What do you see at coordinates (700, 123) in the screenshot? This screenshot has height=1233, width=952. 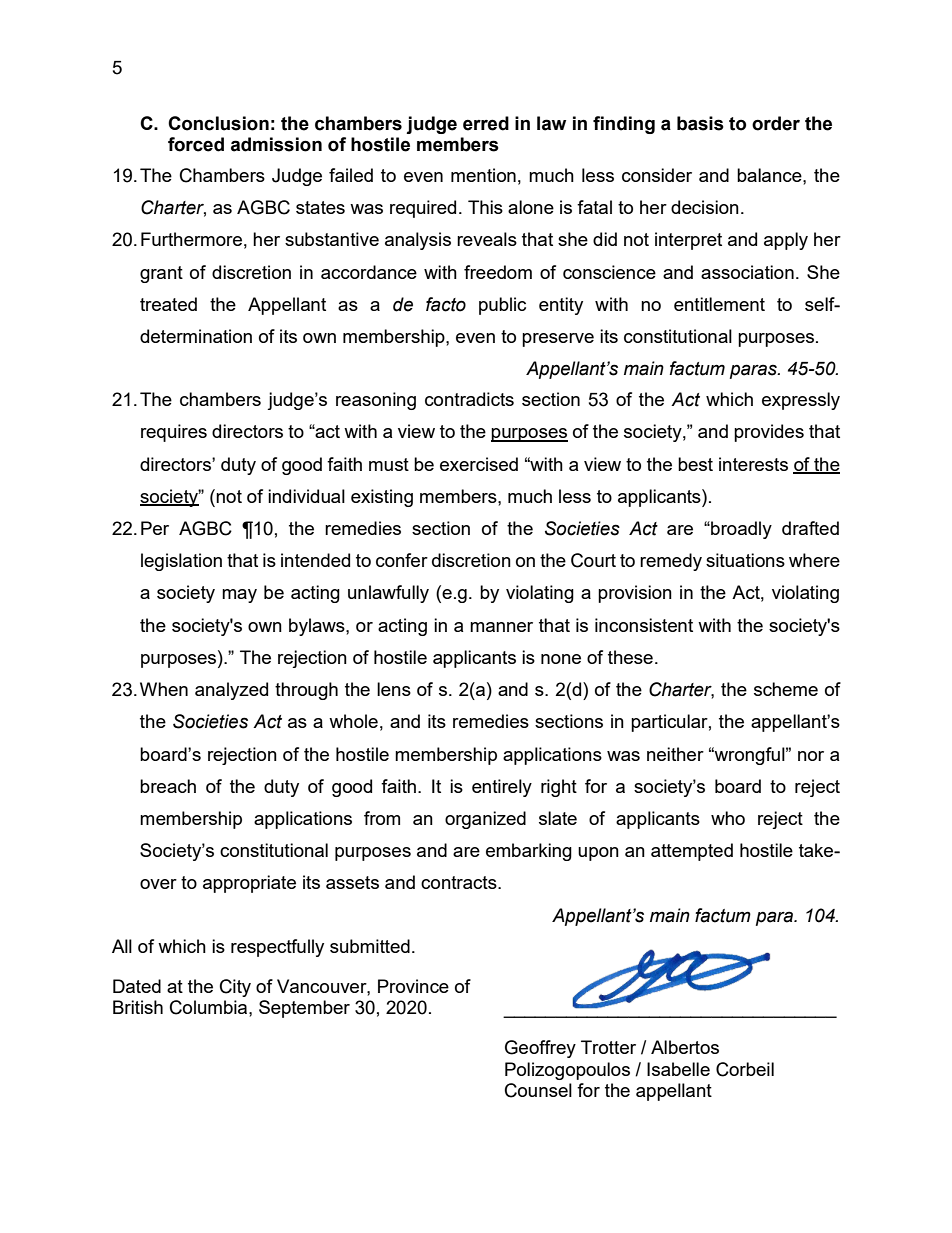 I see `basis` at bounding box center [700, 123].
